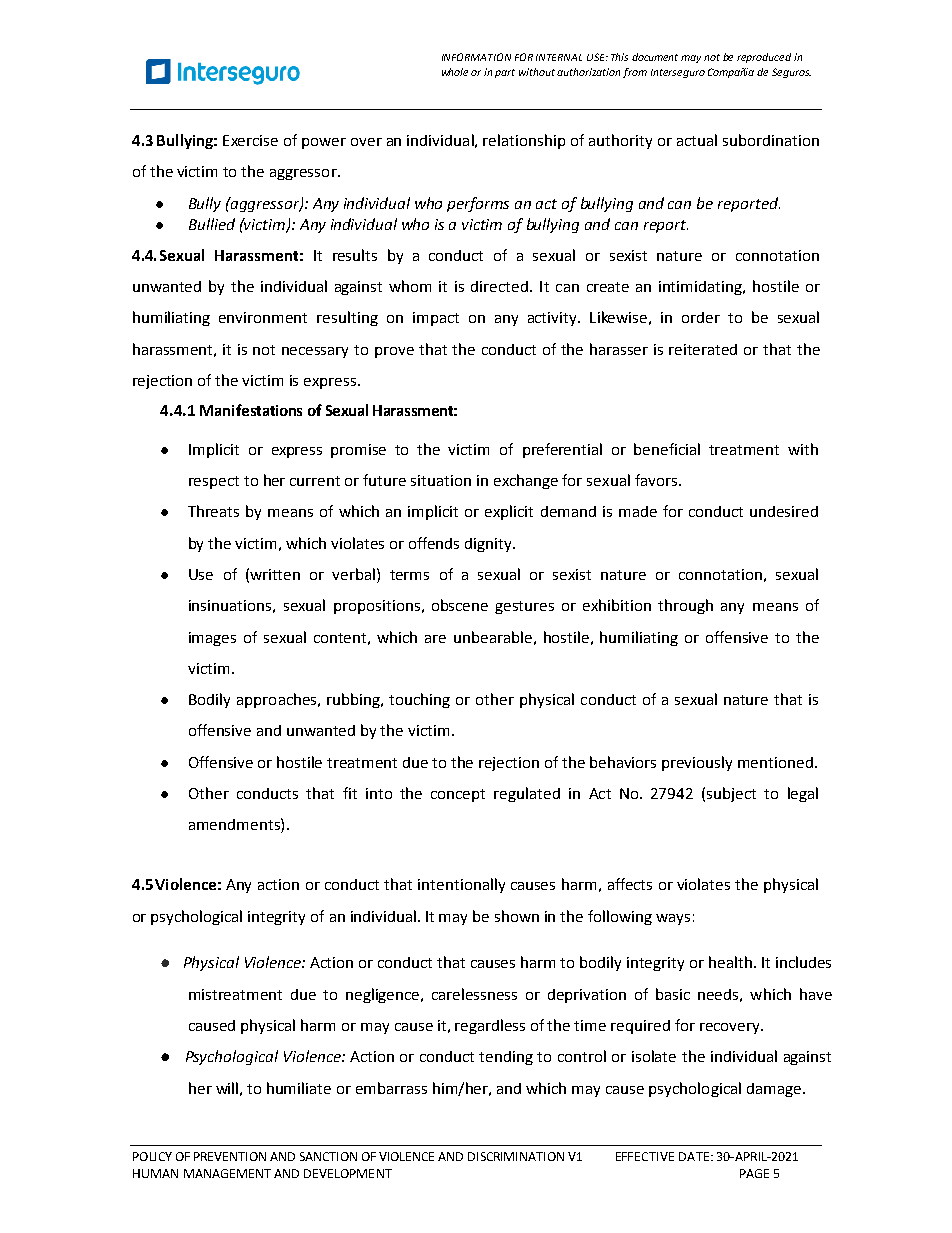 This page has height=1233, width=952. I want to click on reproduced, so click(764, 58).
